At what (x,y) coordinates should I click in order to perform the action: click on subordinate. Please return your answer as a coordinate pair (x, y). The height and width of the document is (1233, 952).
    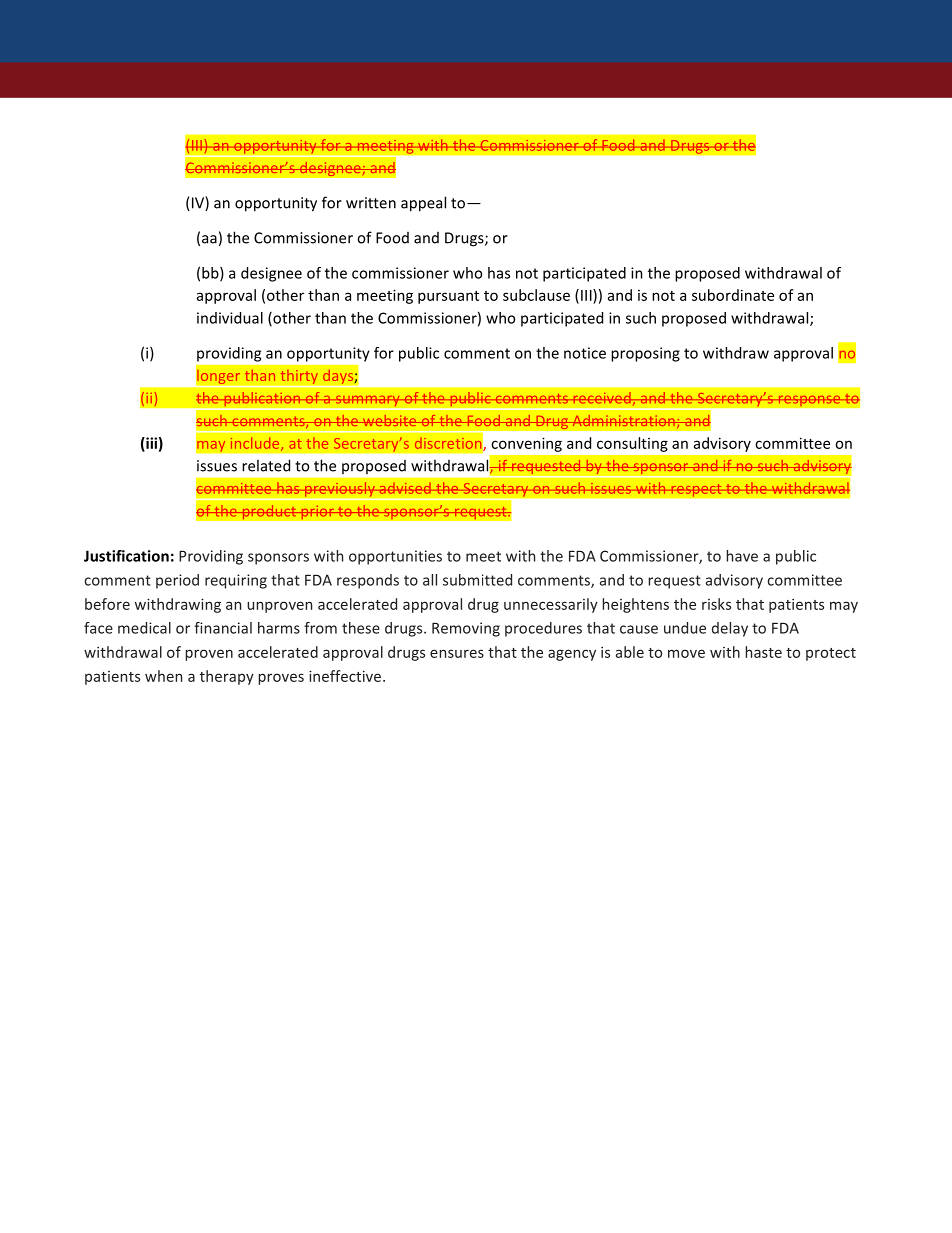
    Looking at the image, I should click on (733, 295).
